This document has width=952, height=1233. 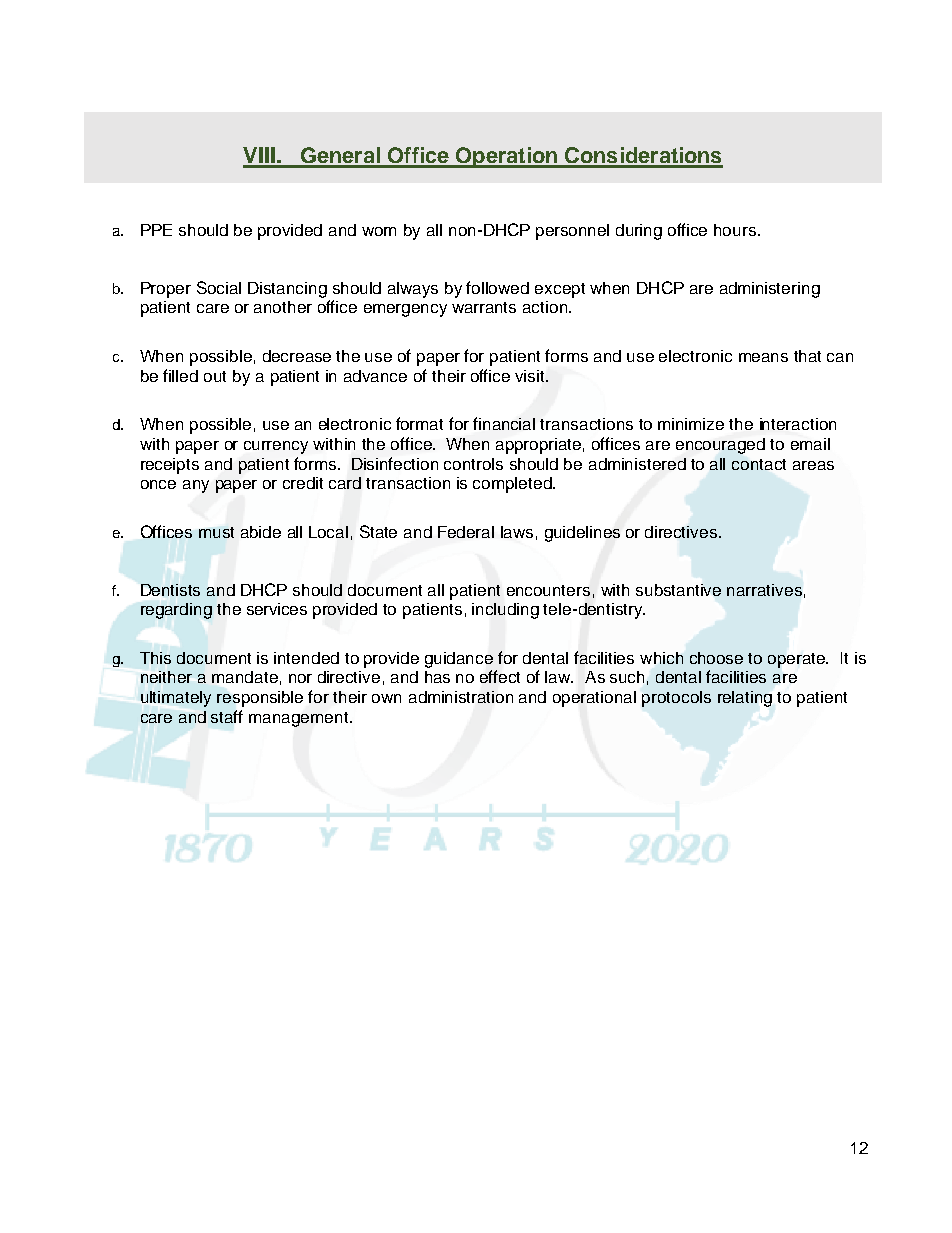 I want to click on personnel, so click(x=572, y=232).
